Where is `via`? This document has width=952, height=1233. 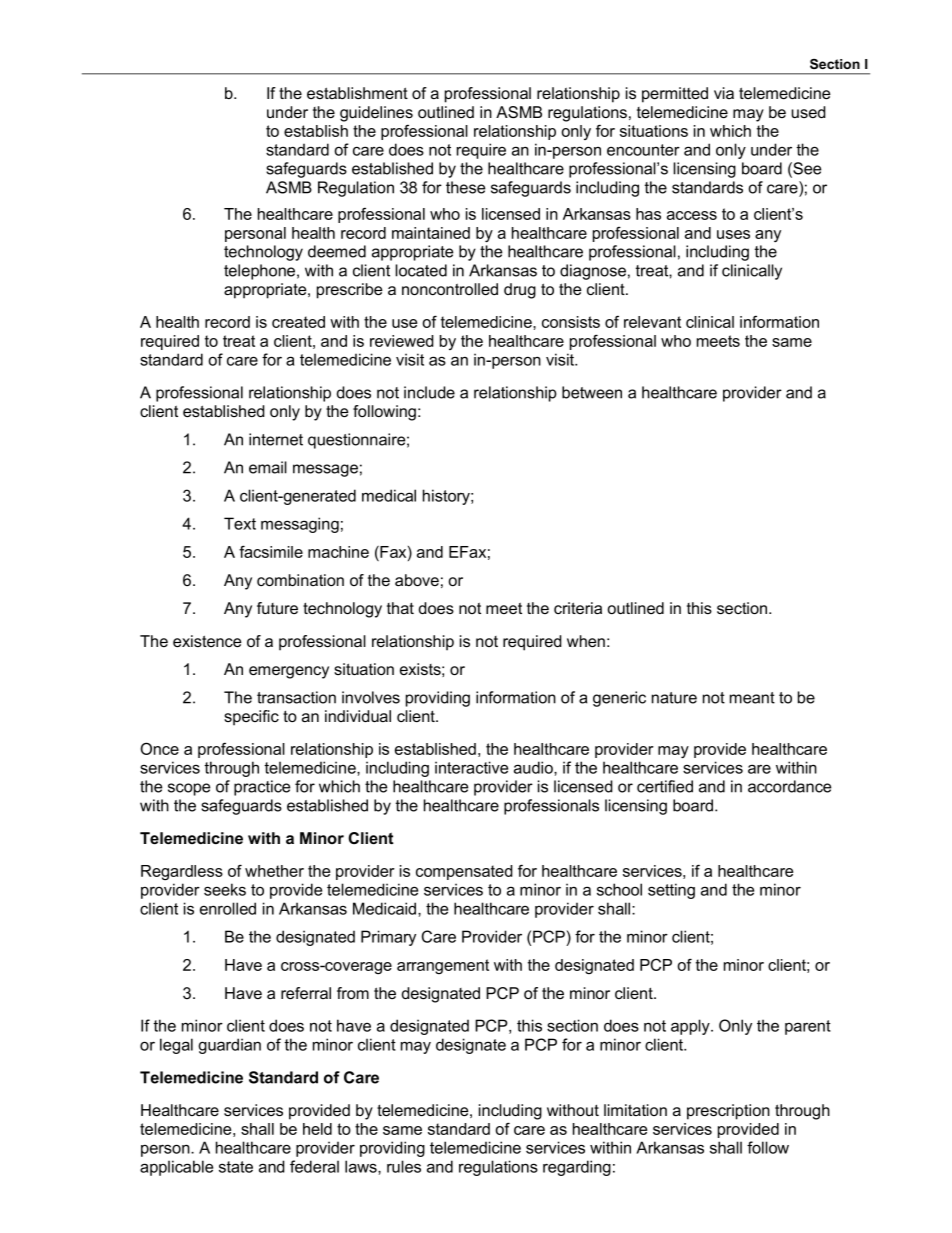 via is located at coordinates (724, 93).
